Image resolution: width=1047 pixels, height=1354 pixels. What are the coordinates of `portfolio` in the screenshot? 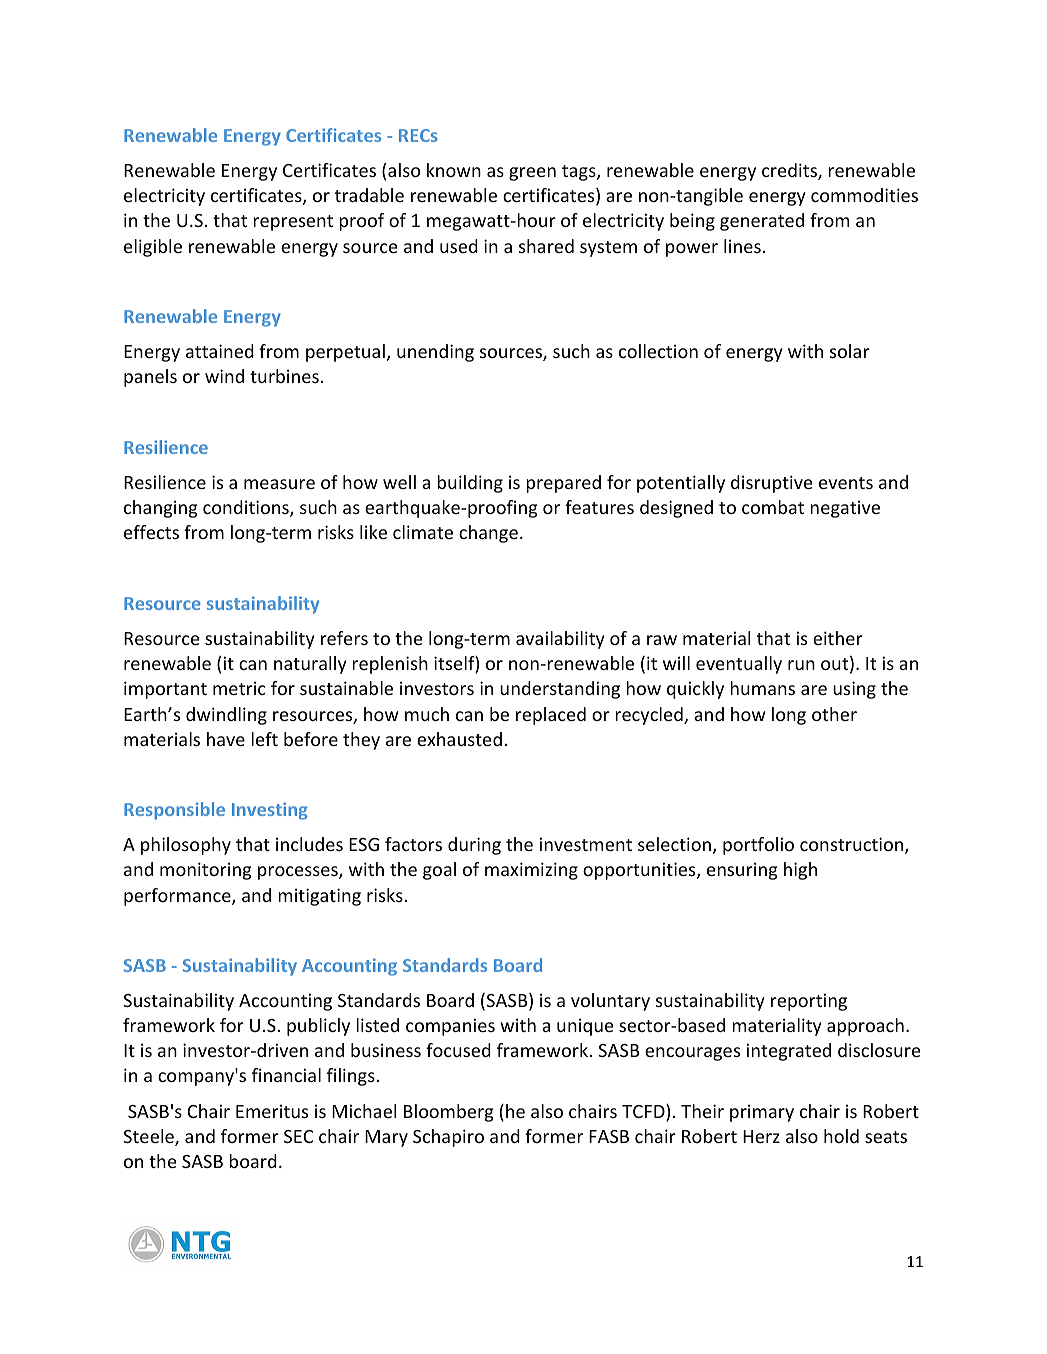 It's located at (758, 846).
